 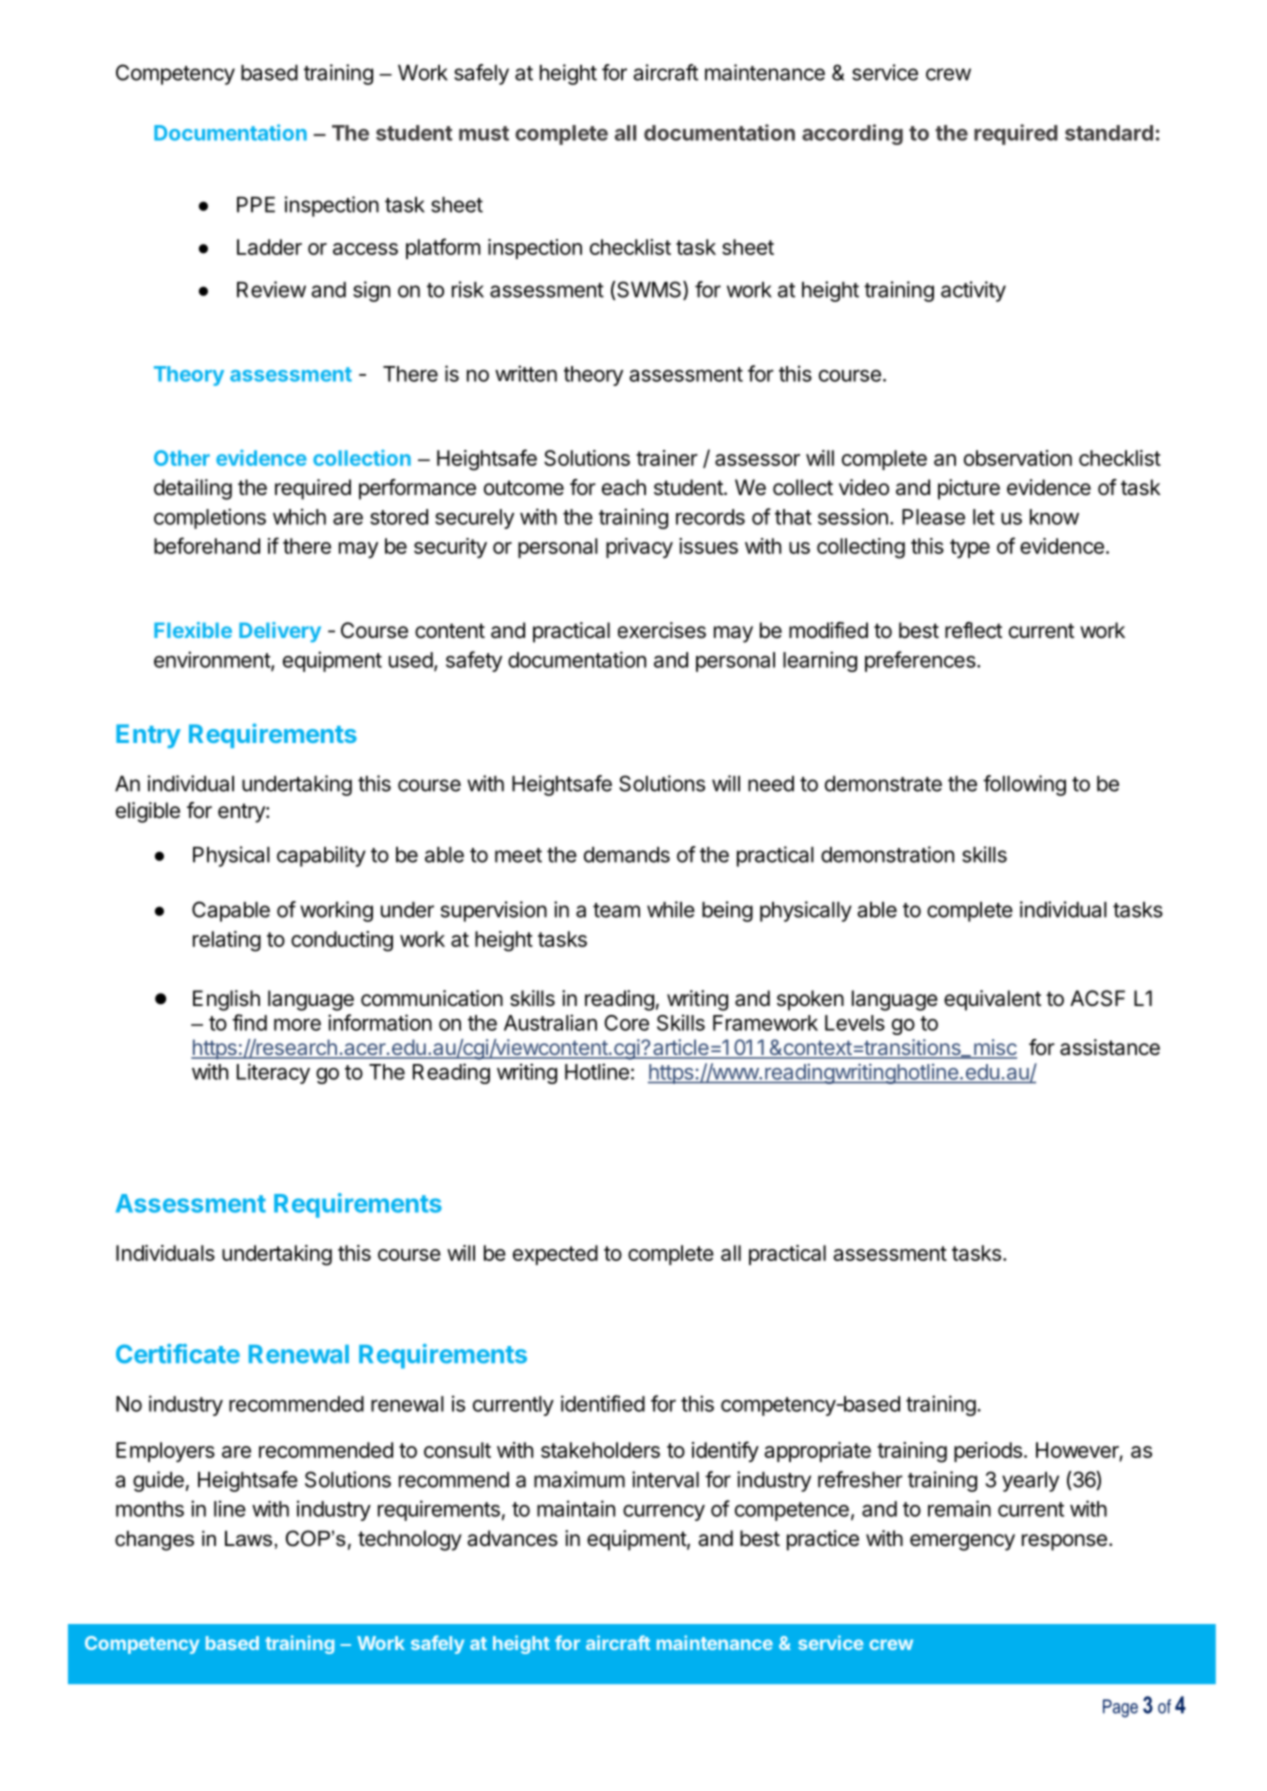 I want to click on Laws, so click(x=248, y=1539).
